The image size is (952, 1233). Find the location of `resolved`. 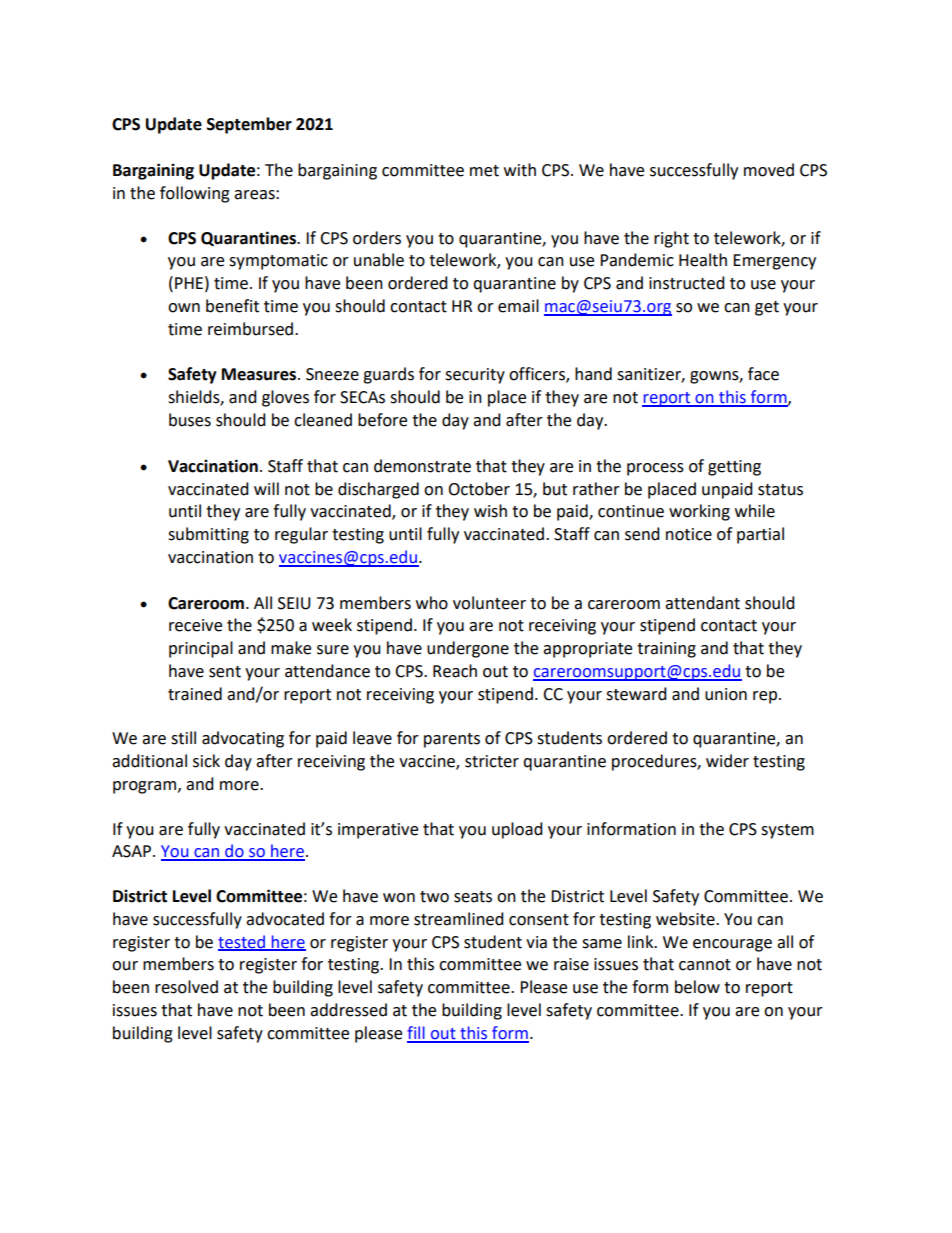

resolved is located at coordinates (186, 987).
